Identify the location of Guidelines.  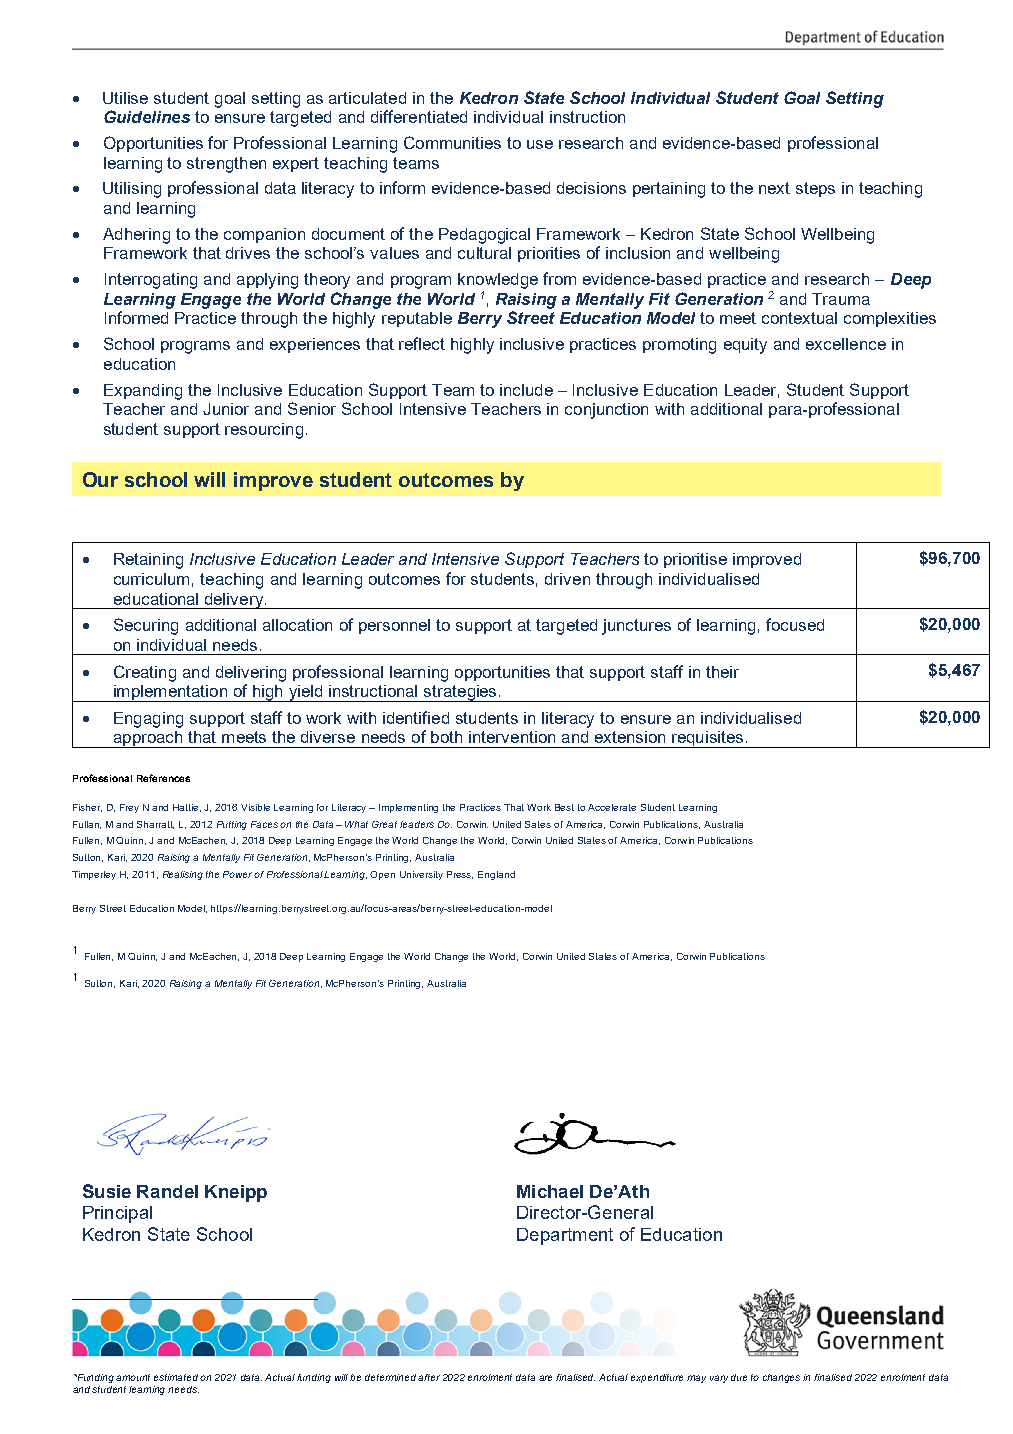
(147, 116).
